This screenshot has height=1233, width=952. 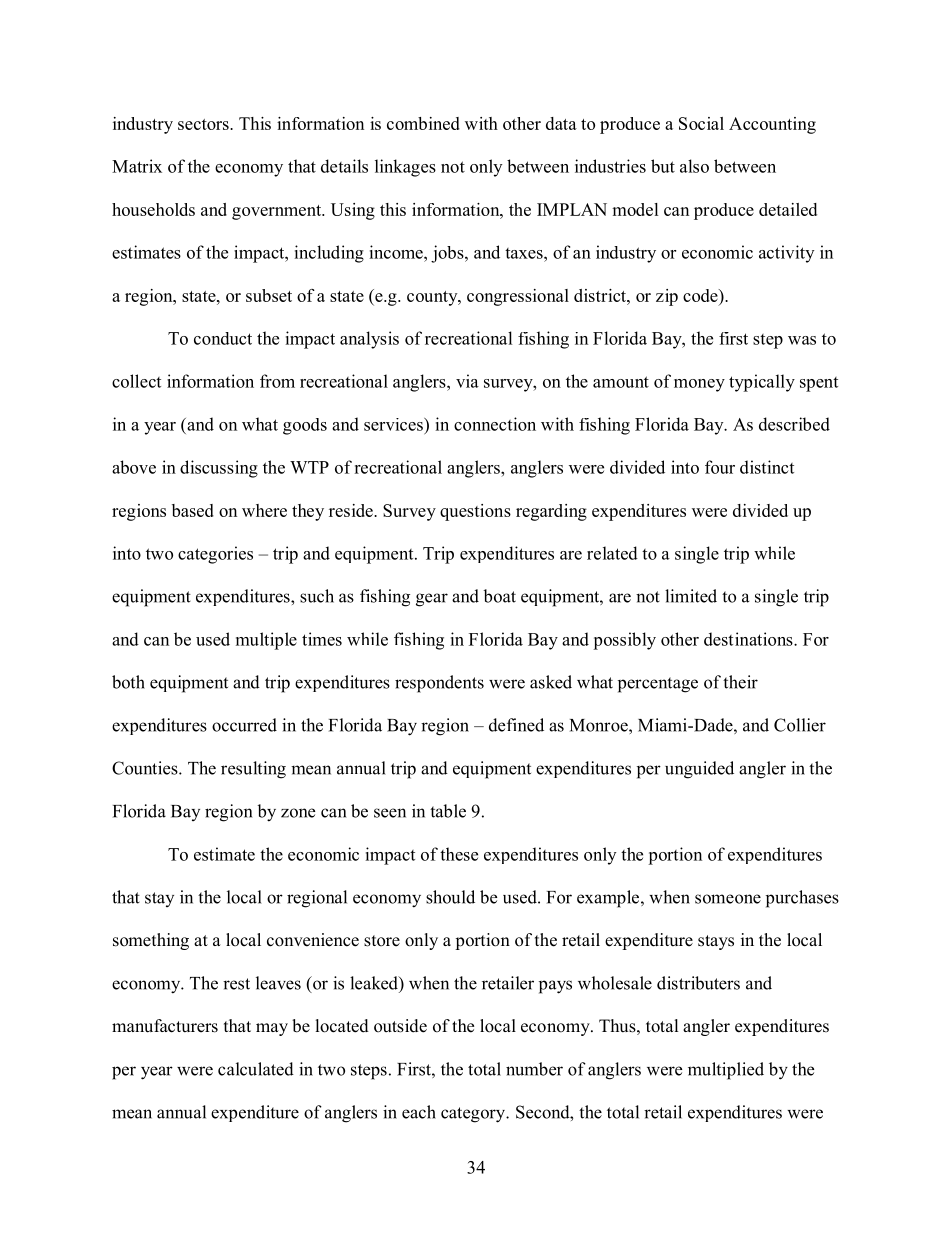 I want to click on zone, so click(x=298, y=813).
